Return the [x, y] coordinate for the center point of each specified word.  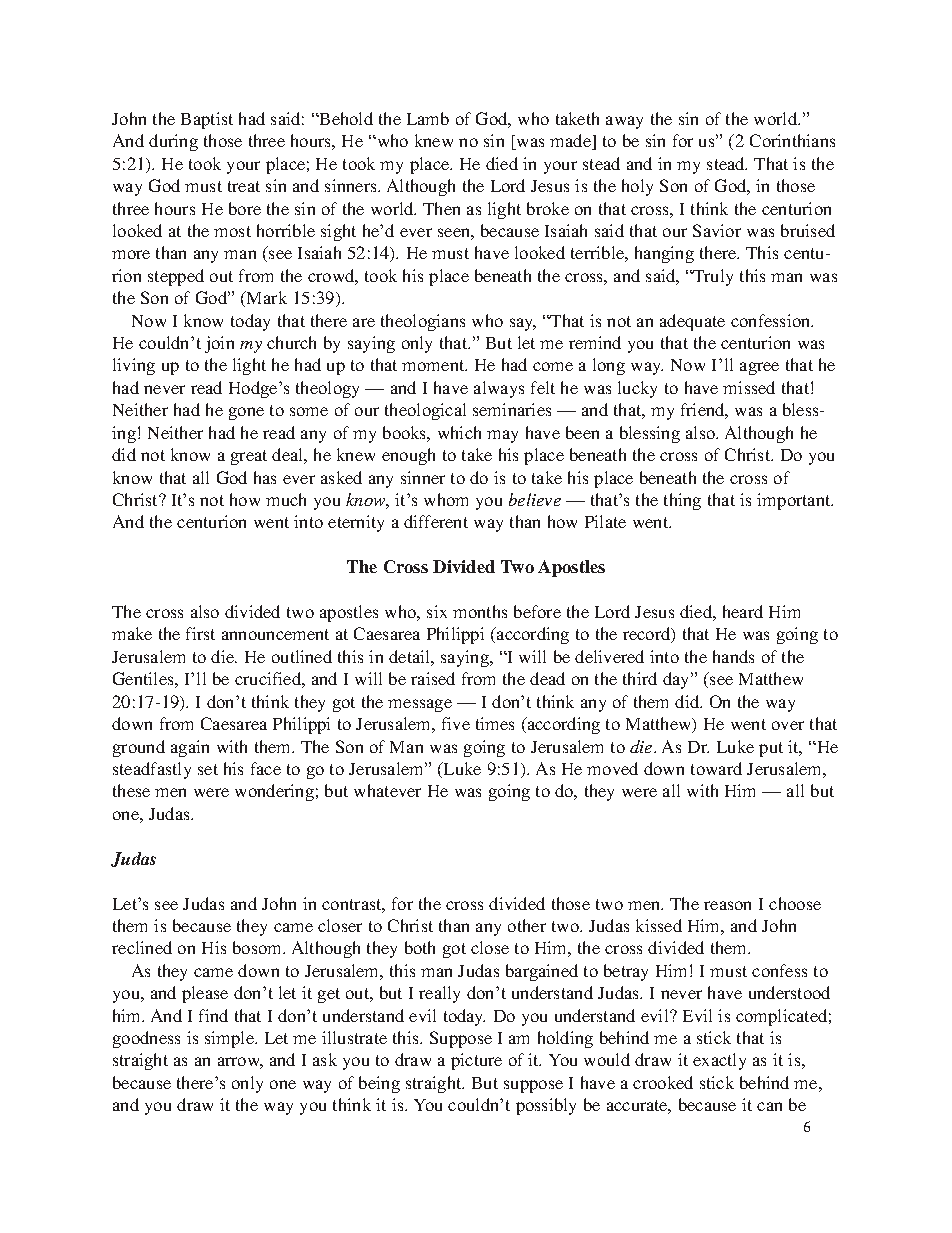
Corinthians [792, 140]
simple [230, 1039]
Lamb [428, 118]
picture [476, 1061]
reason [727, 905]
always [499, 389]
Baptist [207, 120]
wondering [274, 792]
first [200, 633]
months [480, 611]
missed [749, 387]
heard [743, 611]
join [219, 344]
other [527, 925]
